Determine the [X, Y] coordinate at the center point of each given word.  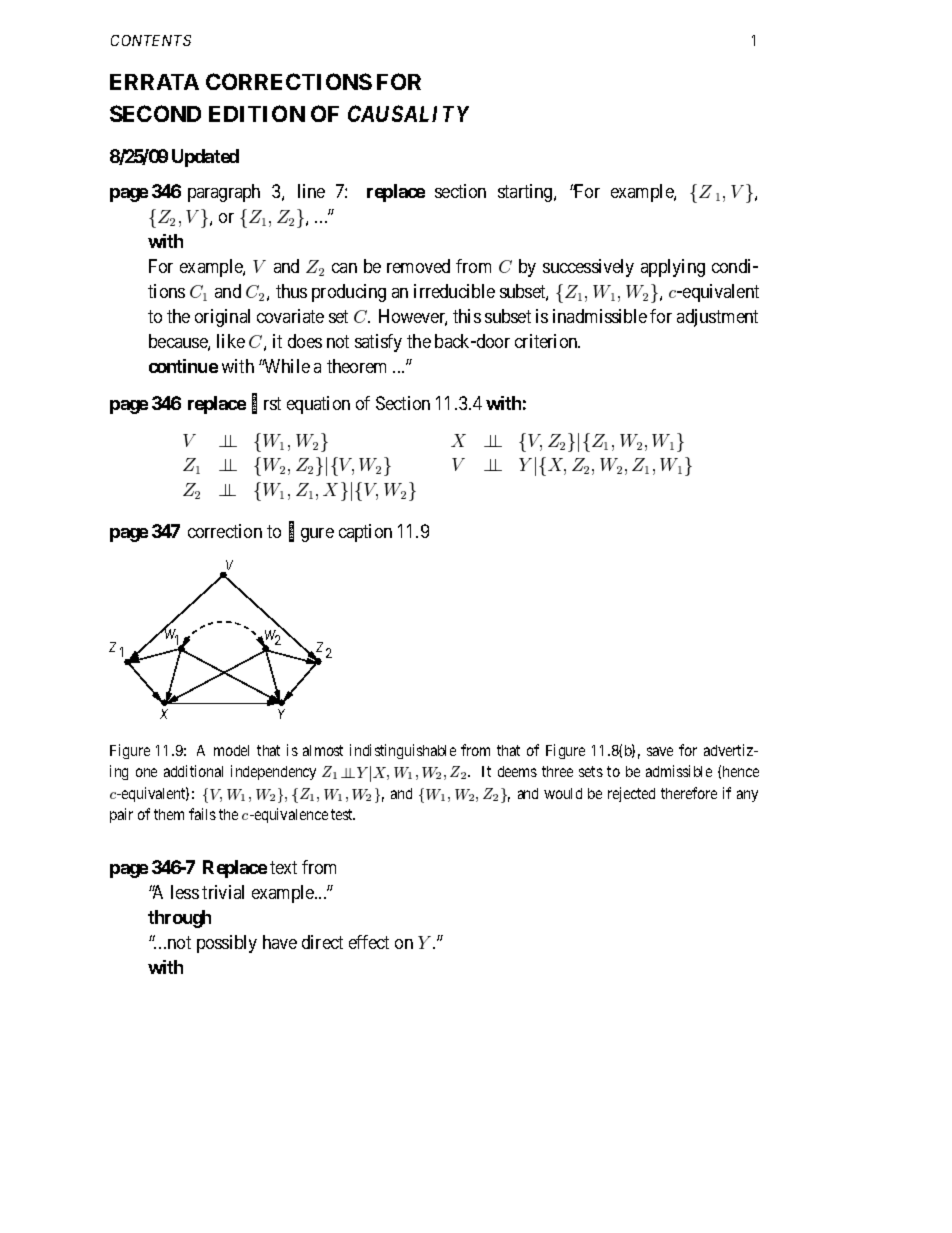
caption [365, 533]
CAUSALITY [408, 113]
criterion [547, 341]
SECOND [155, 113]
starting [526, 193]
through [179, 919]
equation [318, 405]
